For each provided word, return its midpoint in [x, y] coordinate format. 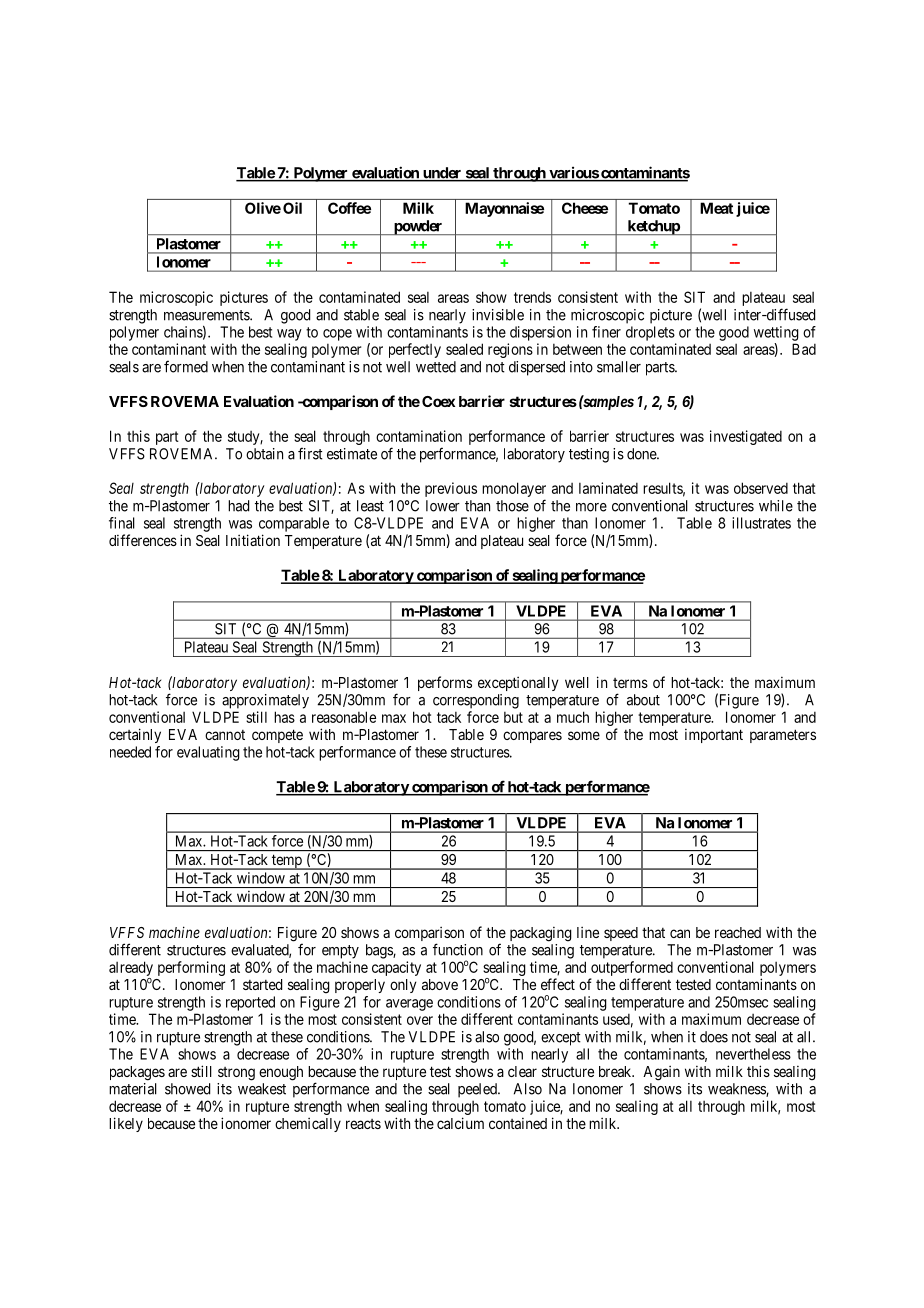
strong [236, 1074]
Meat [716, 208]
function [458, 949]
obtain [264, 454]
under [442, 174]
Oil [292, 208]
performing [191, 968]
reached [738, 932]
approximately [265, 701]
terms [630, 683]
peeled [478, 1090]
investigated [746, 437]
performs [445, 683]
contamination [419, 436]
